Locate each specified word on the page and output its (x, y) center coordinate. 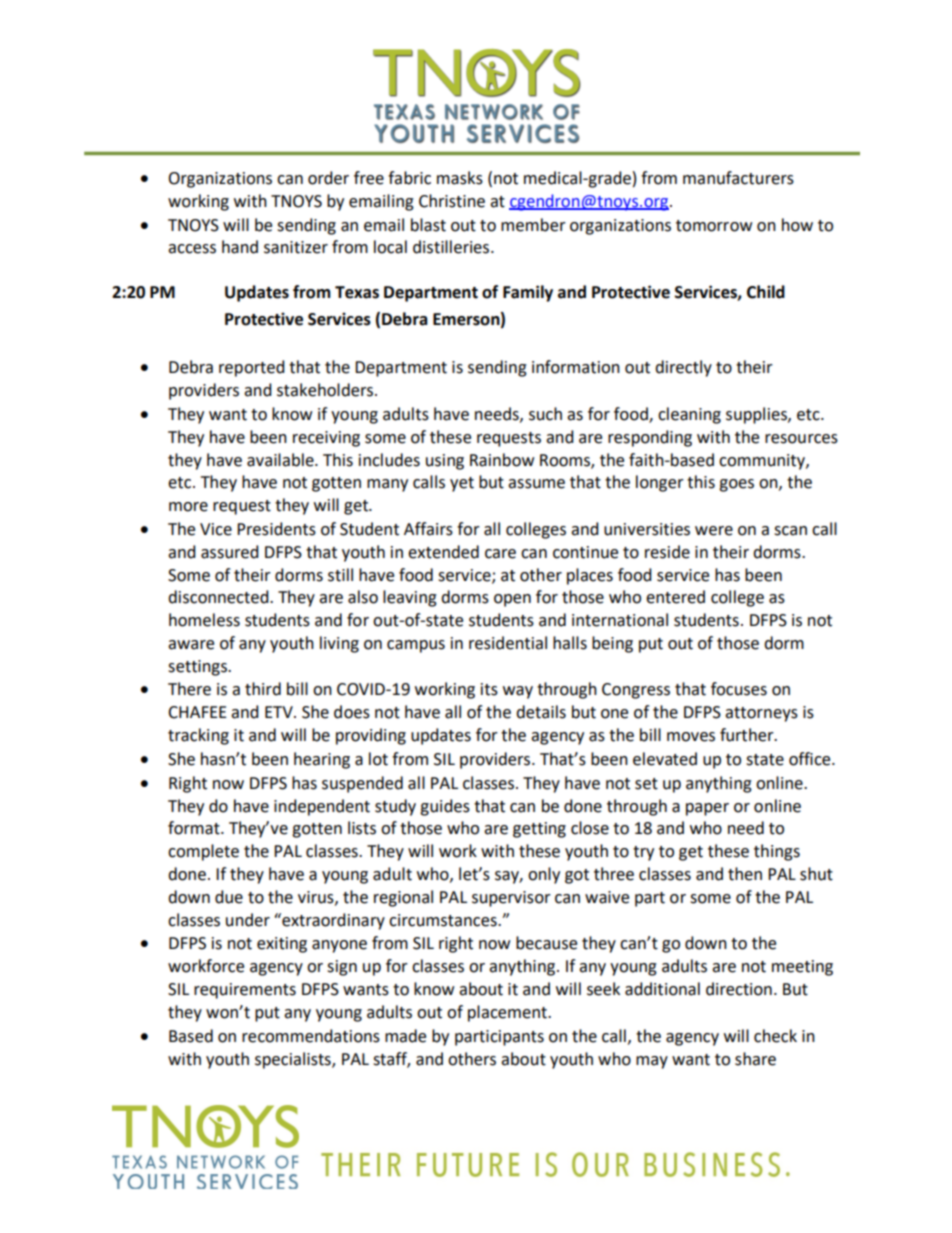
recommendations (311, 1036)
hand (240, 247)
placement (508, 1013)
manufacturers (738, 178)
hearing (322, 760)
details (541, 712)
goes (736, 485)
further (748, 735)
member (533, 225)
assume (536, 484)
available (281, 460)
